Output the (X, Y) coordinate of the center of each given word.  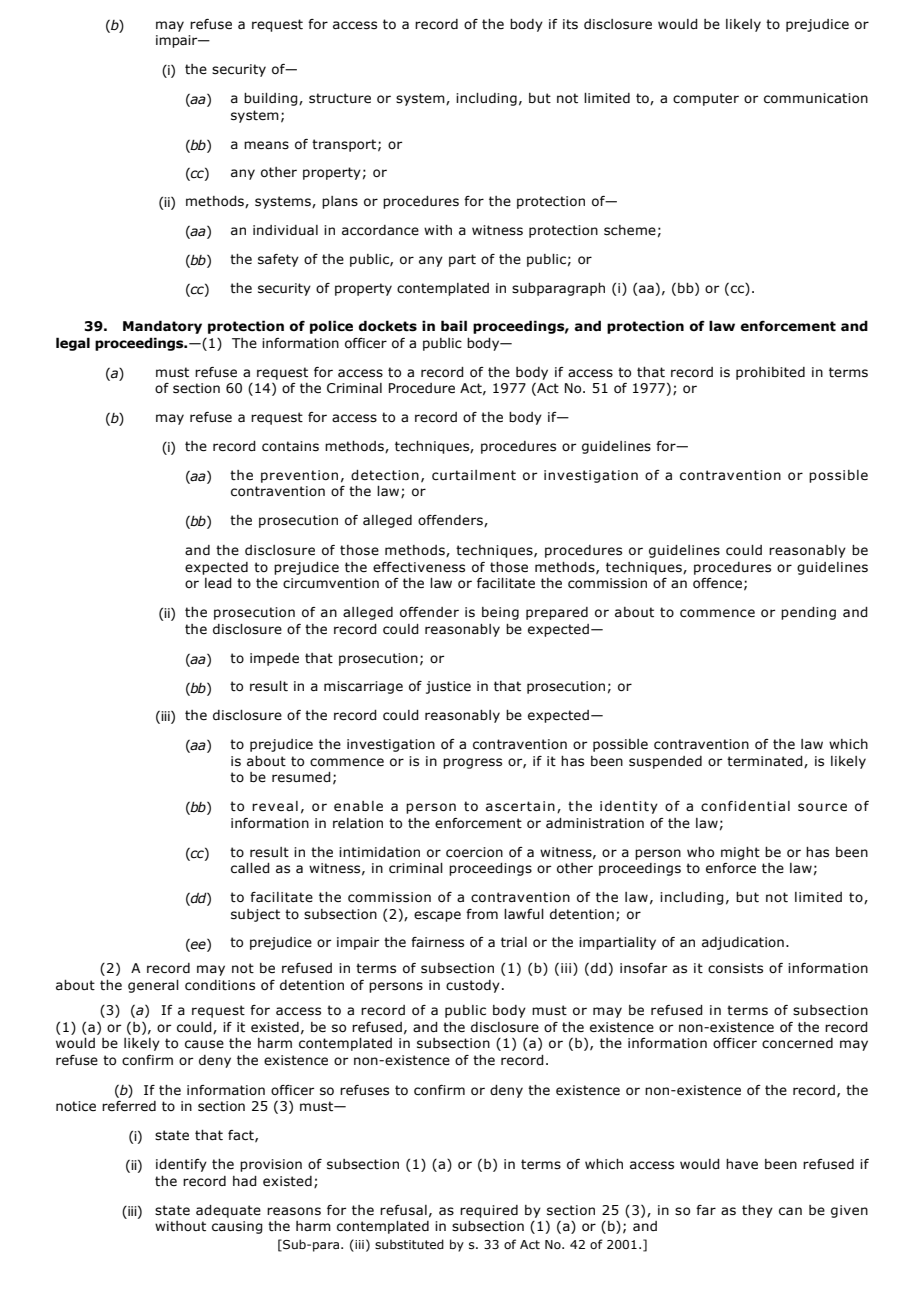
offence (717, 583)
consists (735, 968)
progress (472, 763)
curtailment (474, 475)
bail (454, 326)
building (272, 99)
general (153, 986)
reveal (275, 806)
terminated (766, 762)
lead (218, 583)
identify (181, 1165)
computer (706, 99)
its (570, 24)
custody (473, 986)
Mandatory (162, 327)
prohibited (770, 373)
